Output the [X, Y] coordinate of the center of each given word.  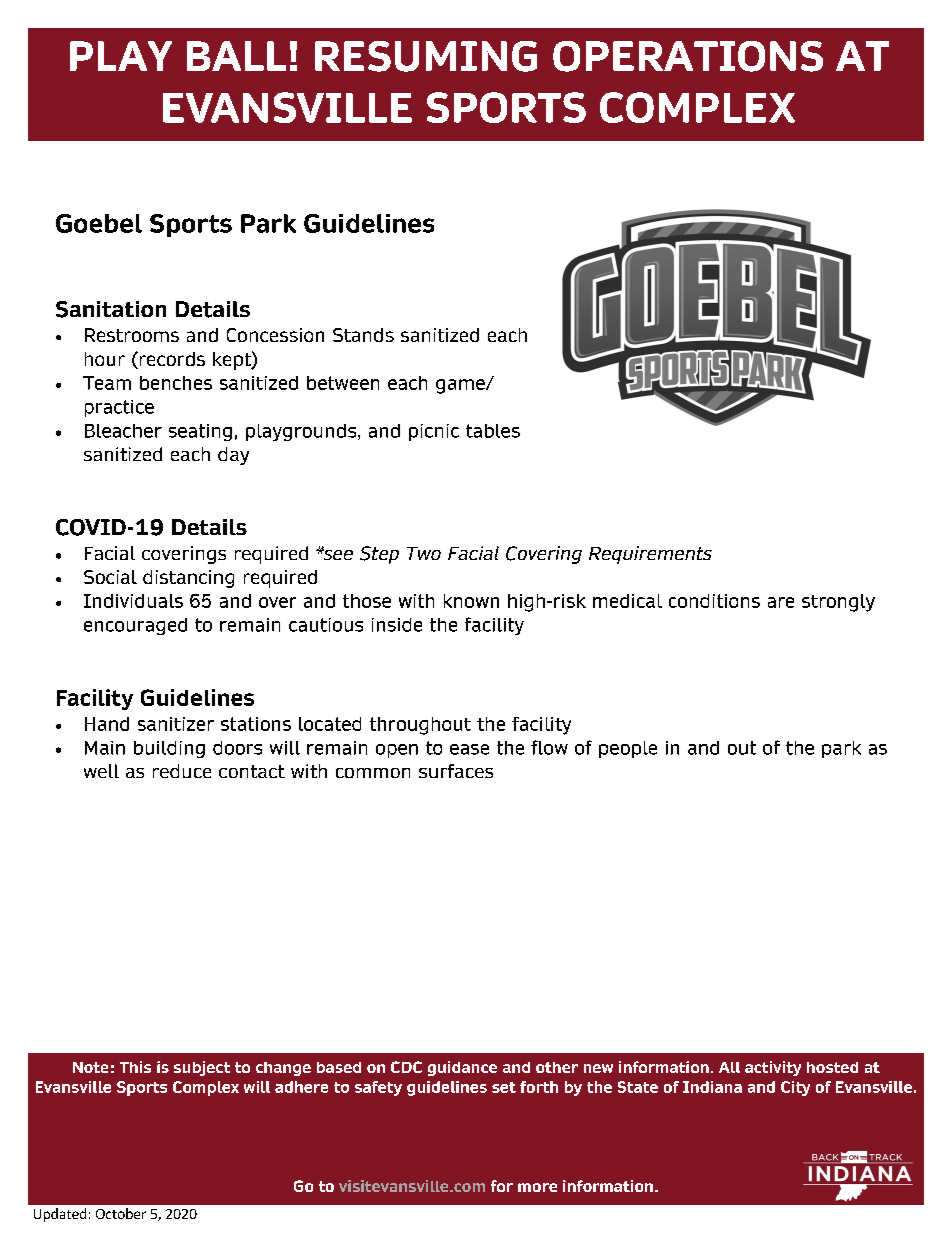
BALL [236, 56]
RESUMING [426, 56]
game [461, 386]
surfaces [456, 771]
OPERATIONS [688, 56]
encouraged [135, 626]
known [471, 601]
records [171, 360]
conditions [714, 601]
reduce [182, 771]
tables [493, 431]
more [537, 1187]
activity [773, 1068]
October [121, 1213]
